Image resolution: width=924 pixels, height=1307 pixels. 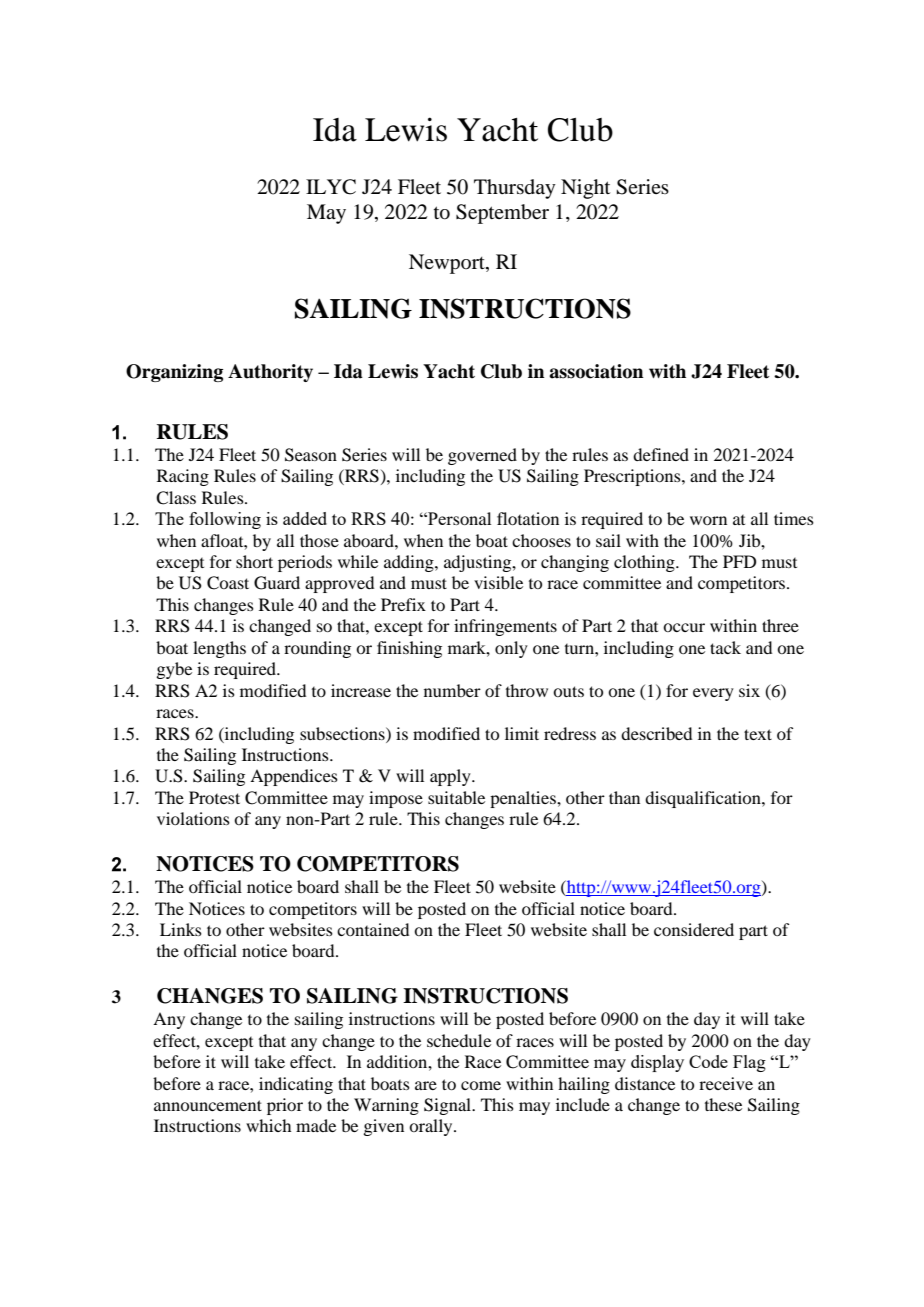 What do you see at coordinates (502, 214) in the page?
I see `September` at bounding box center [502, 214].
